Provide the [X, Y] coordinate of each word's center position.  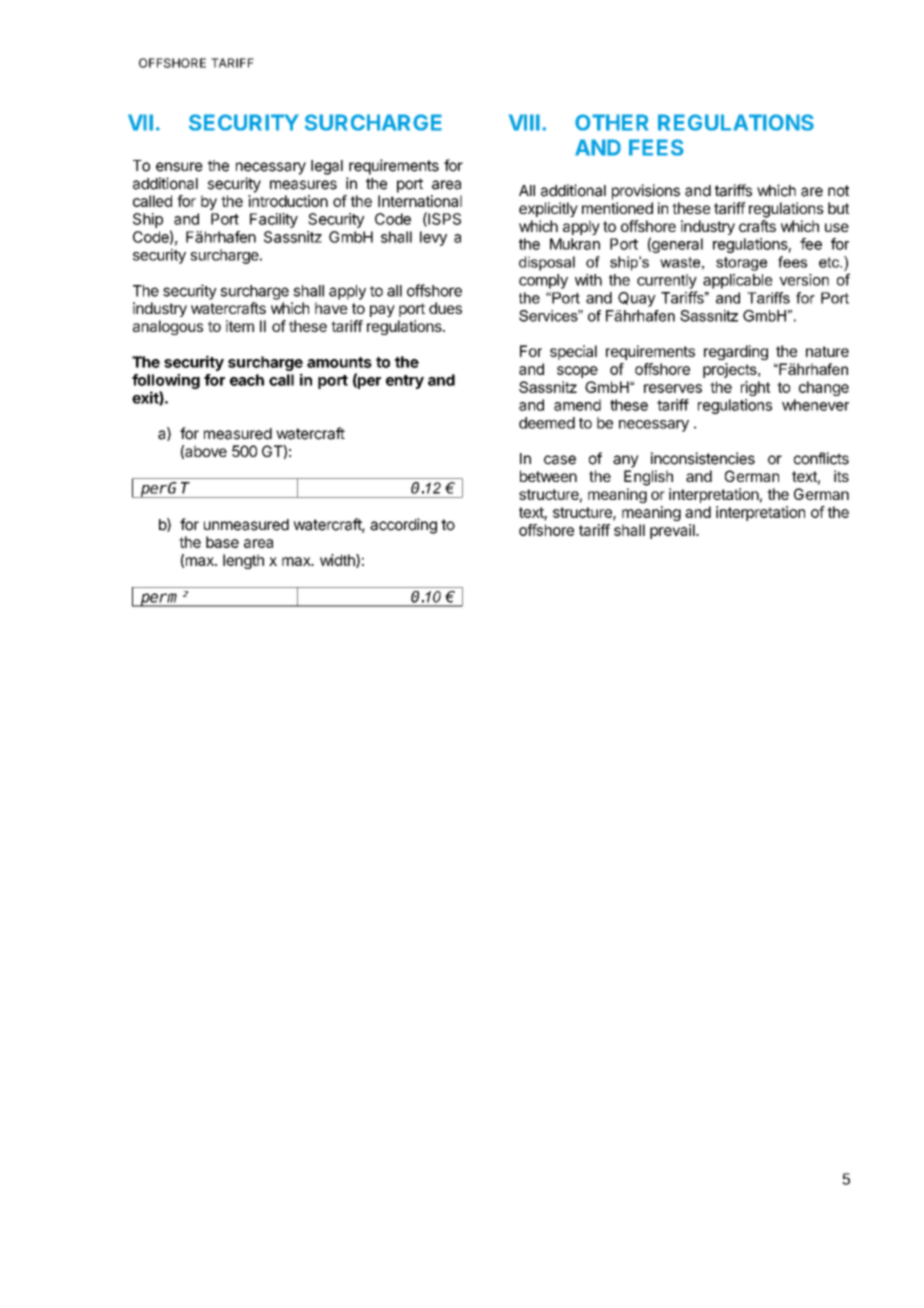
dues [445, 308]
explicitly [548, 209]
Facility [274, 220]
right [755, 388]
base [222, 542]
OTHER [611, 122]
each [247, 380]
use [837, 227]
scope [577, 372]
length [243, 561]
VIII [524, 122]
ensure [179, 167]
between [548, 476]
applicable [738, 281]
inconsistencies [703, 458]
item [240, 326]
